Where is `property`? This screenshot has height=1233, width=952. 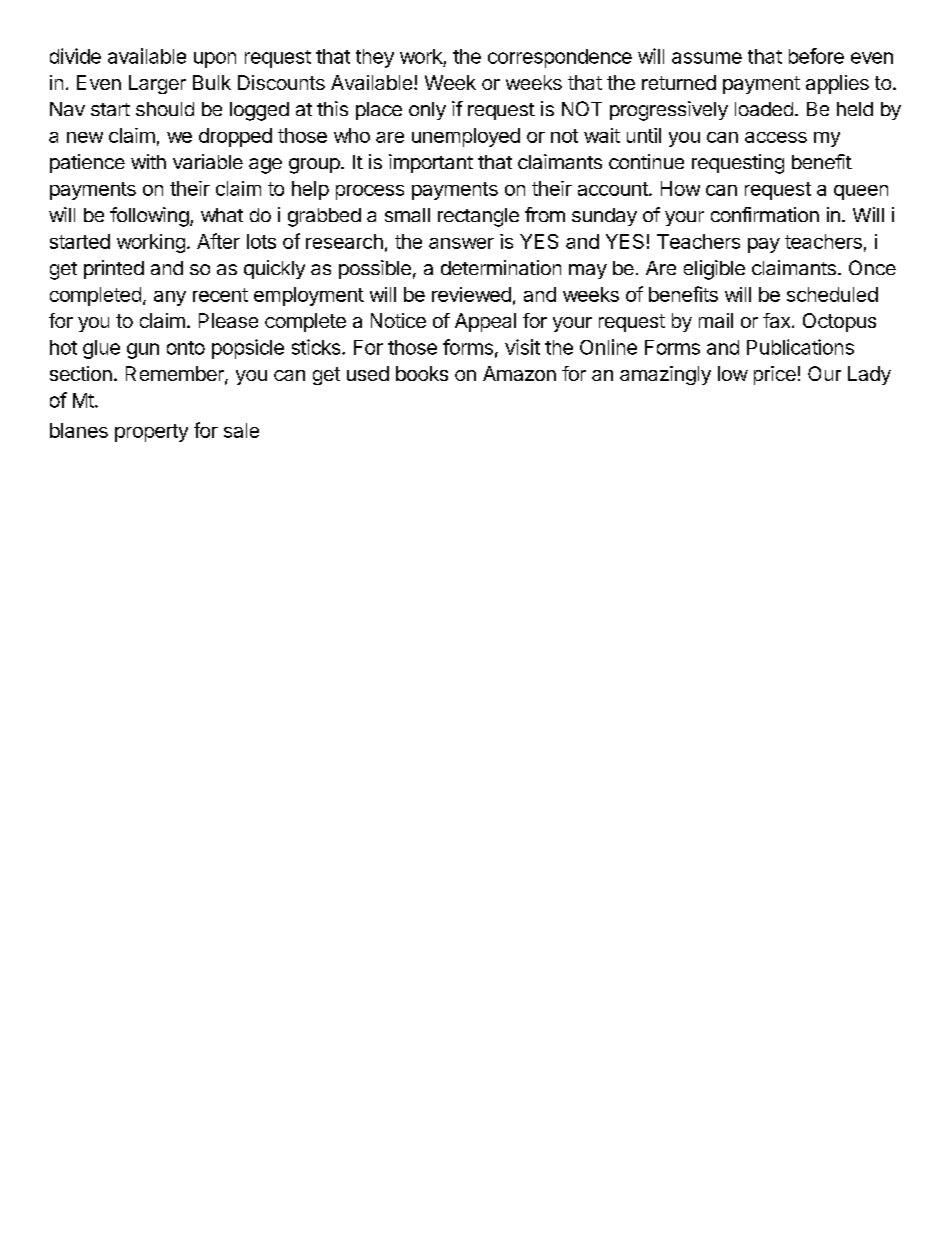
property is located at coordinates (151, 433).
